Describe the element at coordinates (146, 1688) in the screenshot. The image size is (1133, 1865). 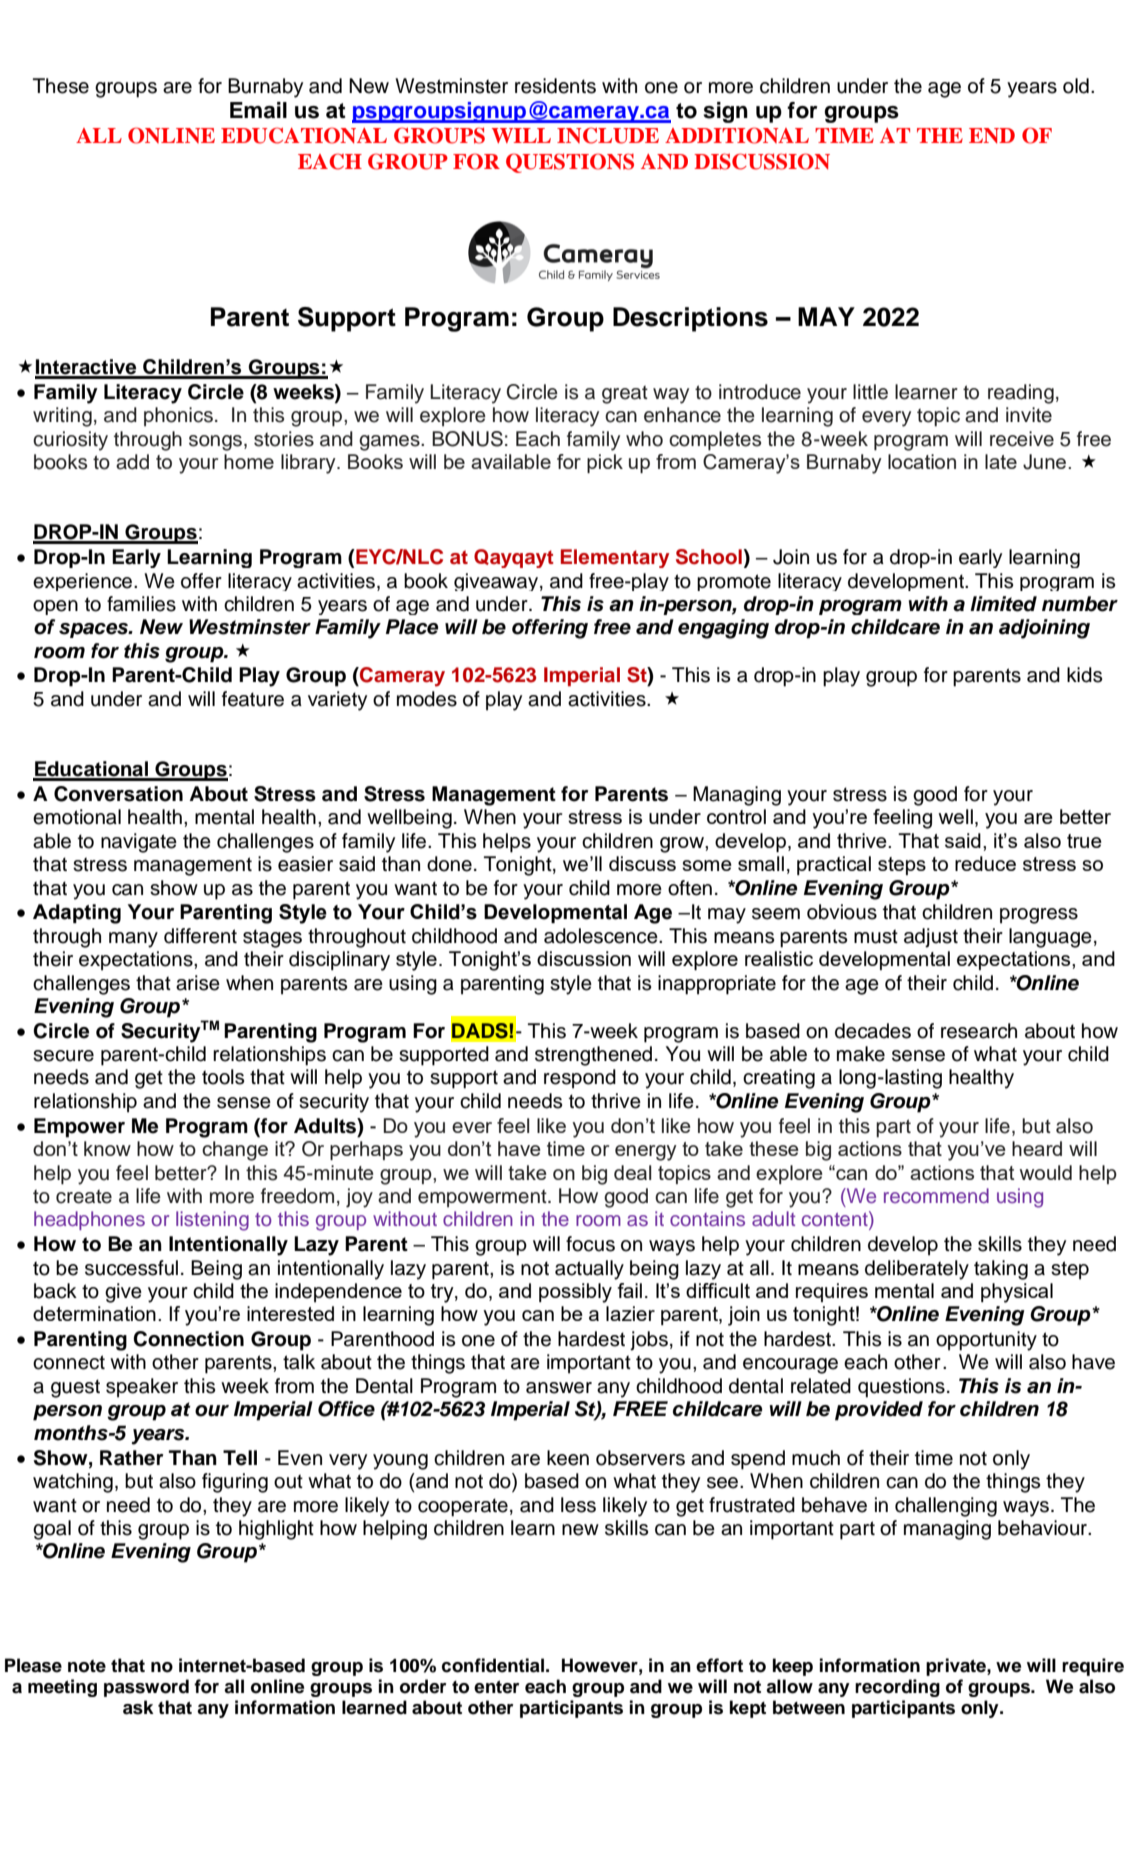
I see `password` at that location.
